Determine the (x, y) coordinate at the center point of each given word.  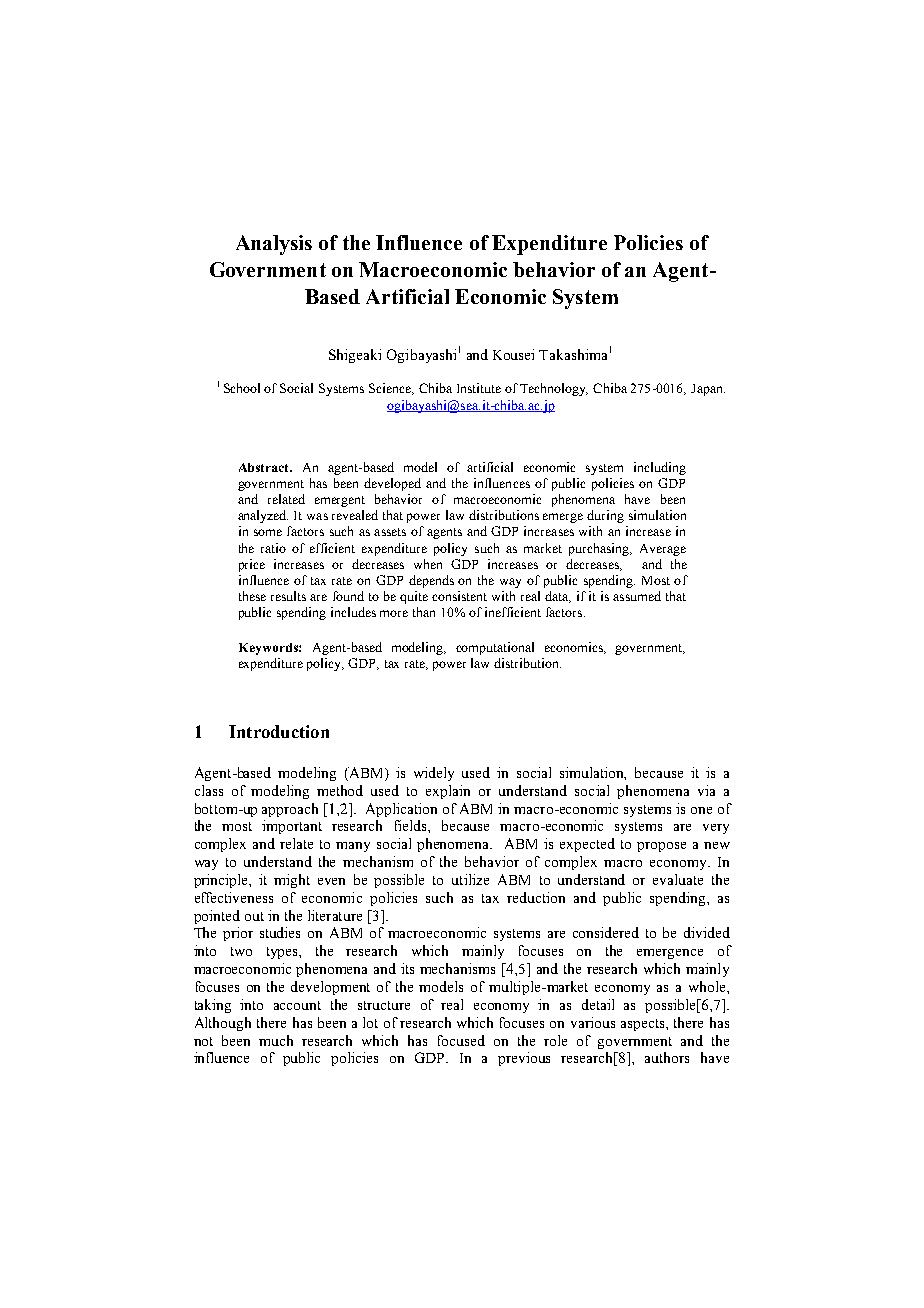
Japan (708, 390)
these (252, 596)
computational (495, 648)
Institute (479, 388)
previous (524, 1059)
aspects (644, 1025)
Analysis (274, 245)
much (276, 1040)
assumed (637, 596)
